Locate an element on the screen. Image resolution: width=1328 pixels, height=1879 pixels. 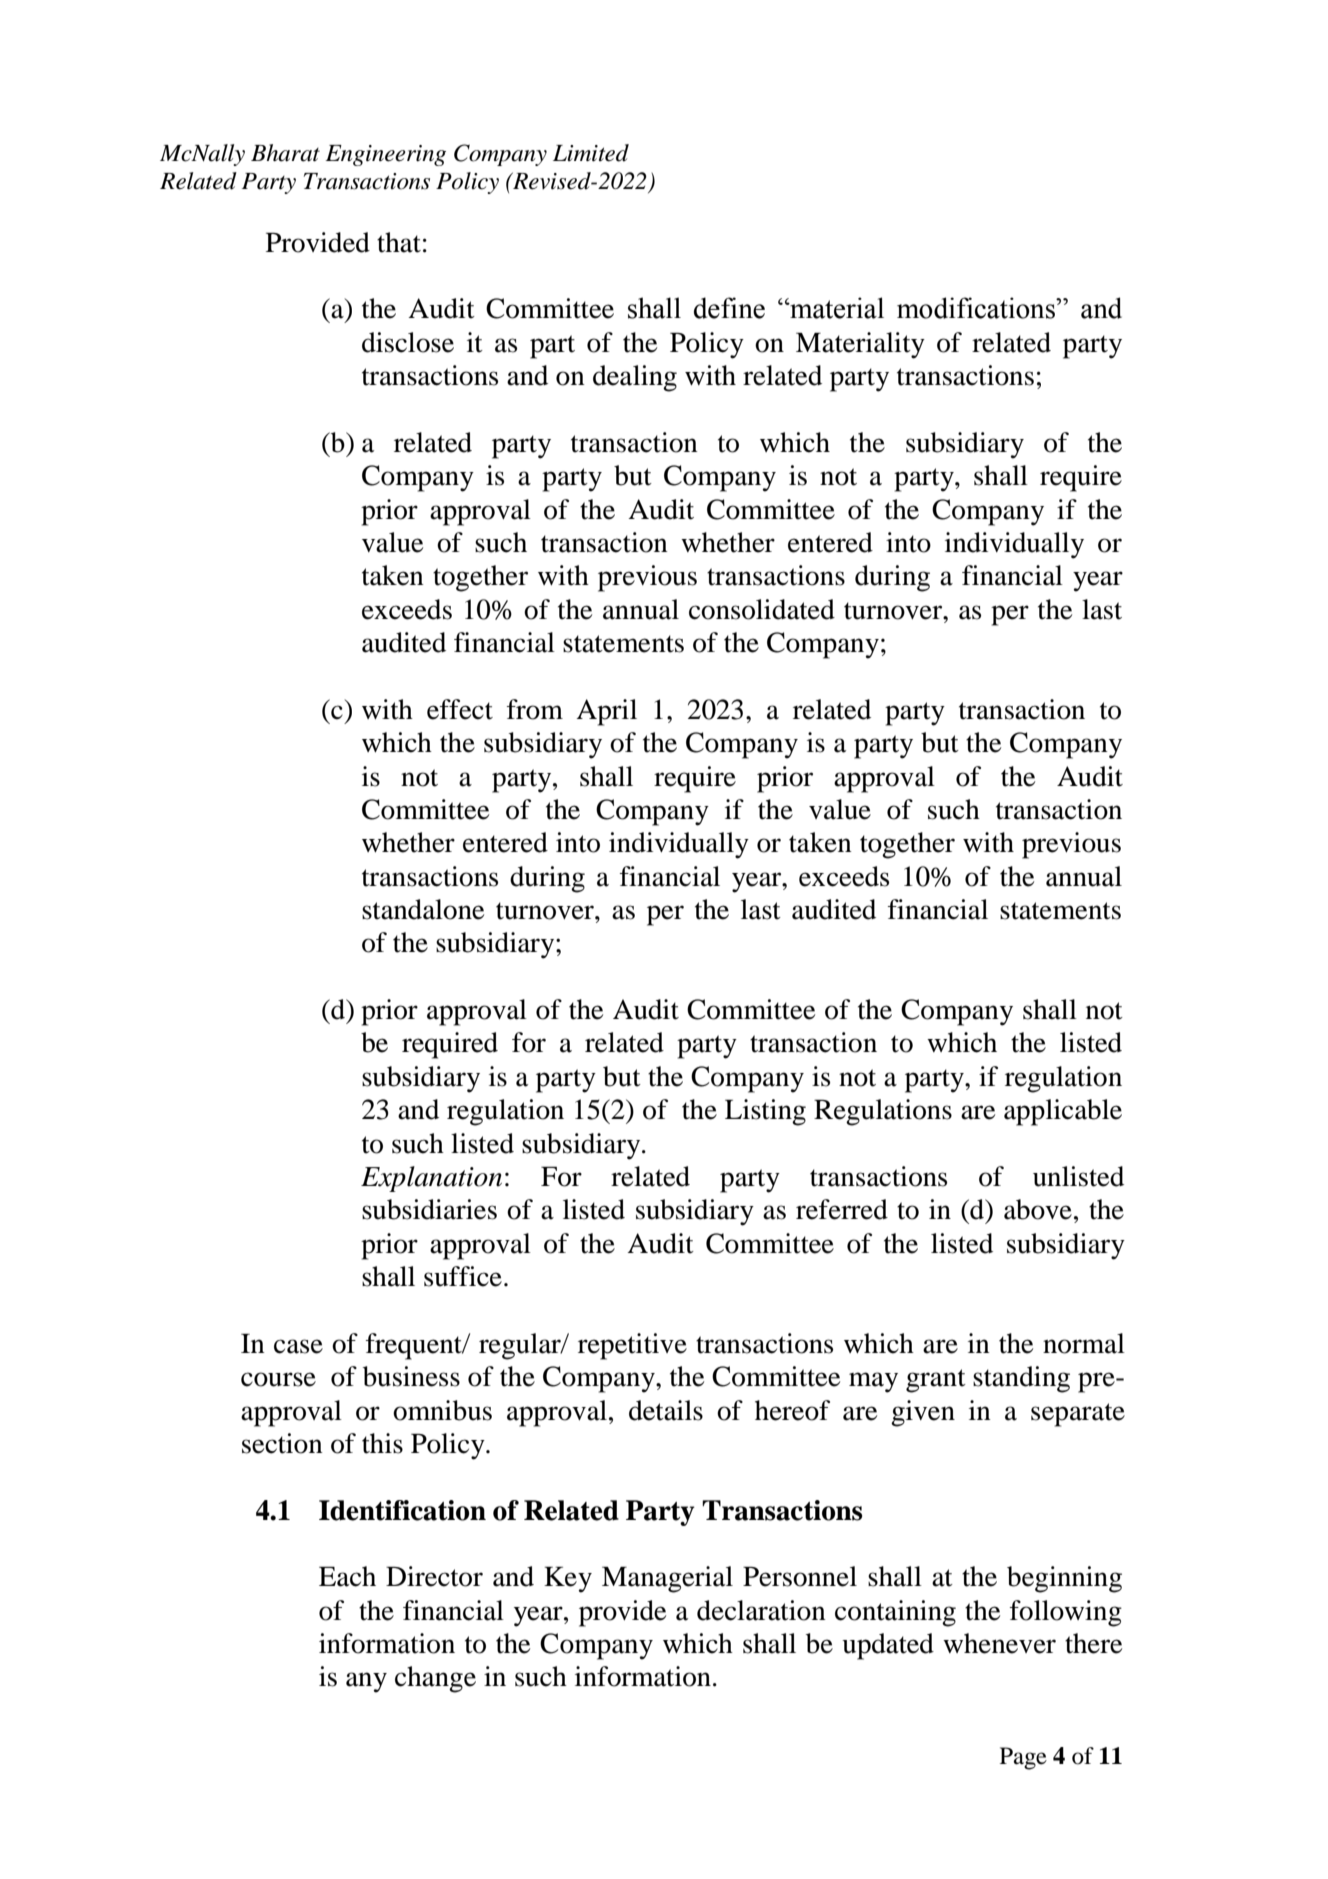
change is located at coordinates (435, 1679).
